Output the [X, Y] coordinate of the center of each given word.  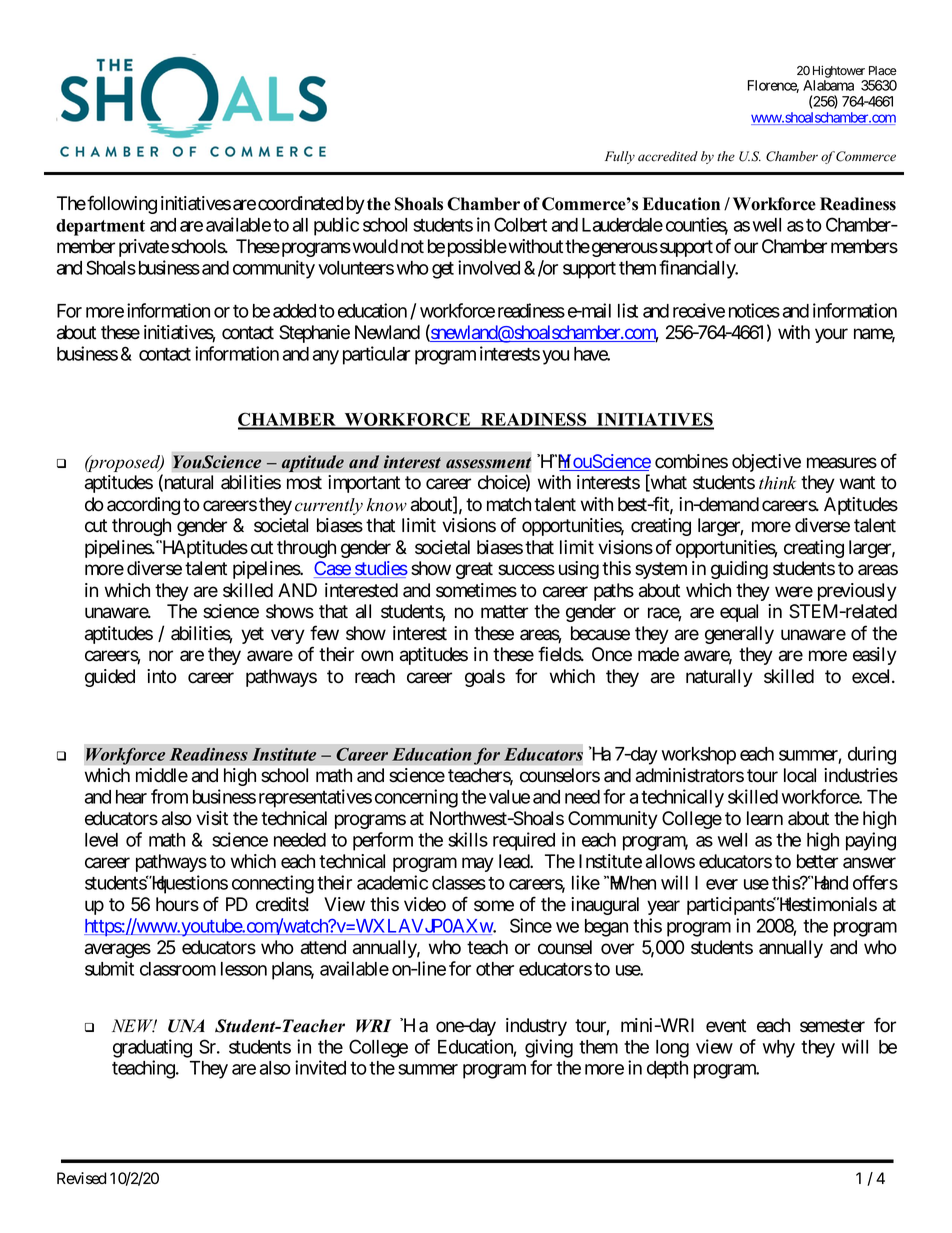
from [169, 796]
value [509, 797]
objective [766, 463]
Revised [81, 1178]
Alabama [828, 85]
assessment [488, 463]
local [800, 775]
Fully [620, 157]
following [122, 204]
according [143, 506]
